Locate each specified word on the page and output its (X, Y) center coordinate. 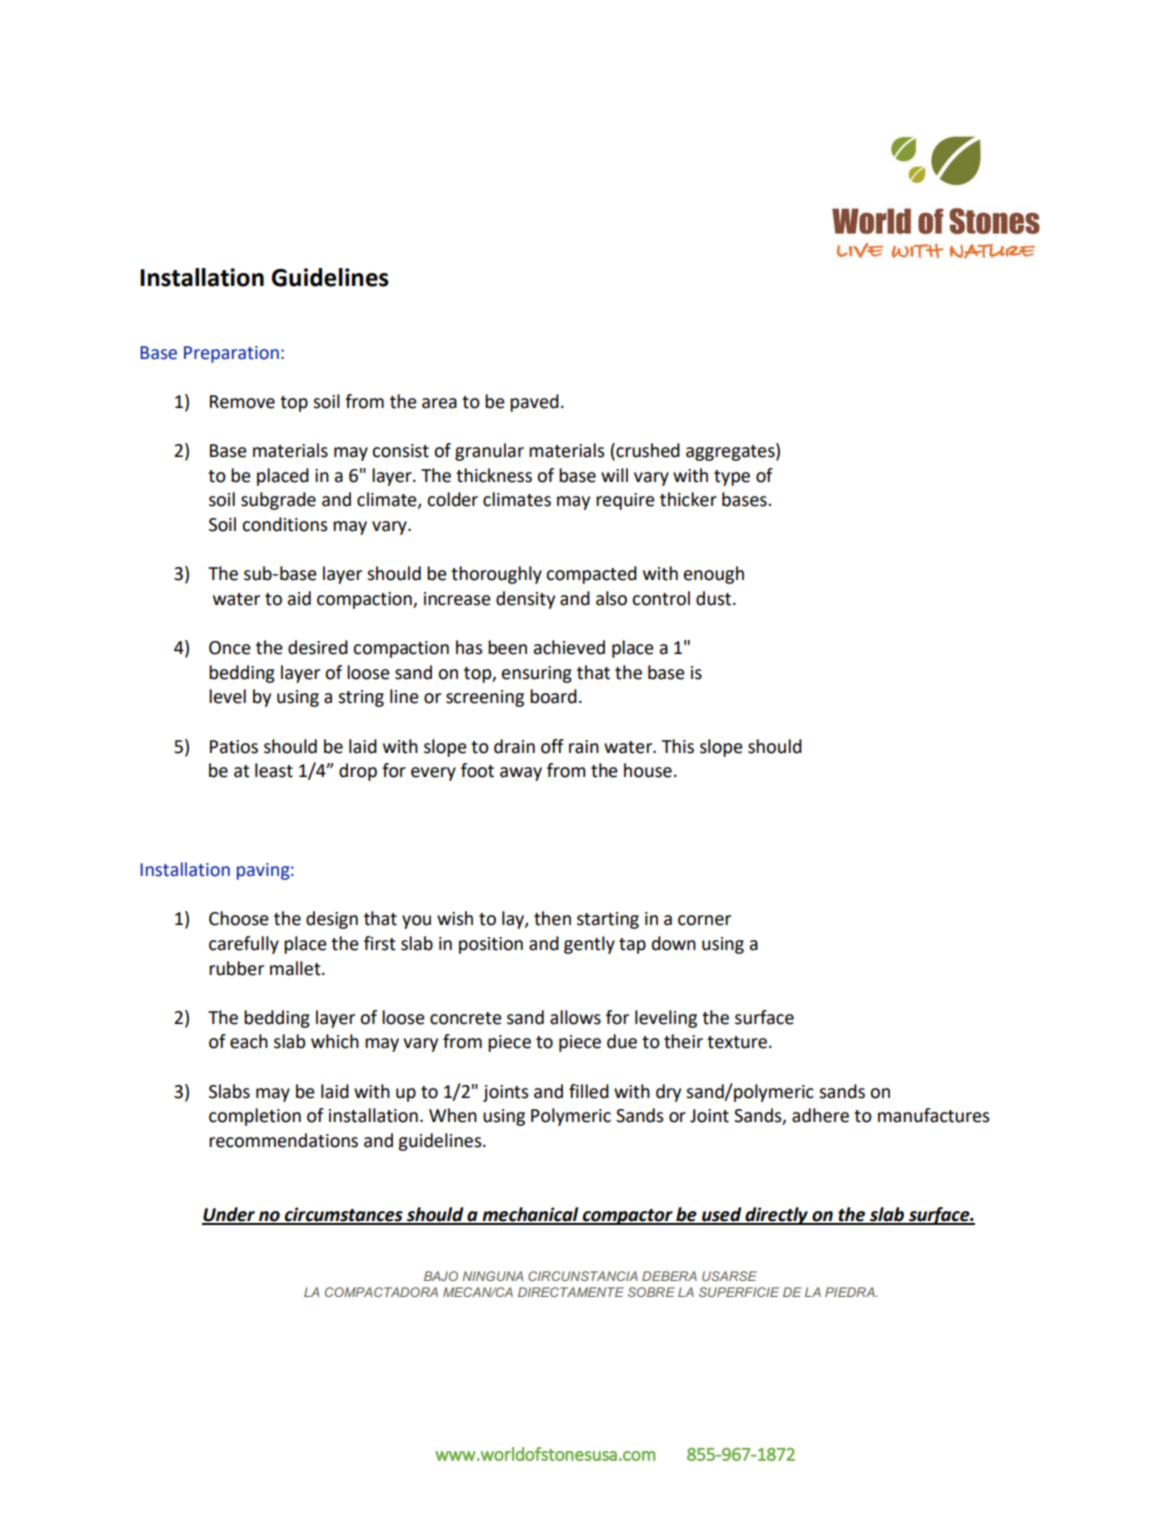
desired (318, 647)
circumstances (344, 1215)
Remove (242, 402)
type (732, 478)
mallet (296, 968)
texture (737, 1042)
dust (715, 598)
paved (534, 403)
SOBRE (651, 1292)
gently (589, 945)
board (553, 696)
